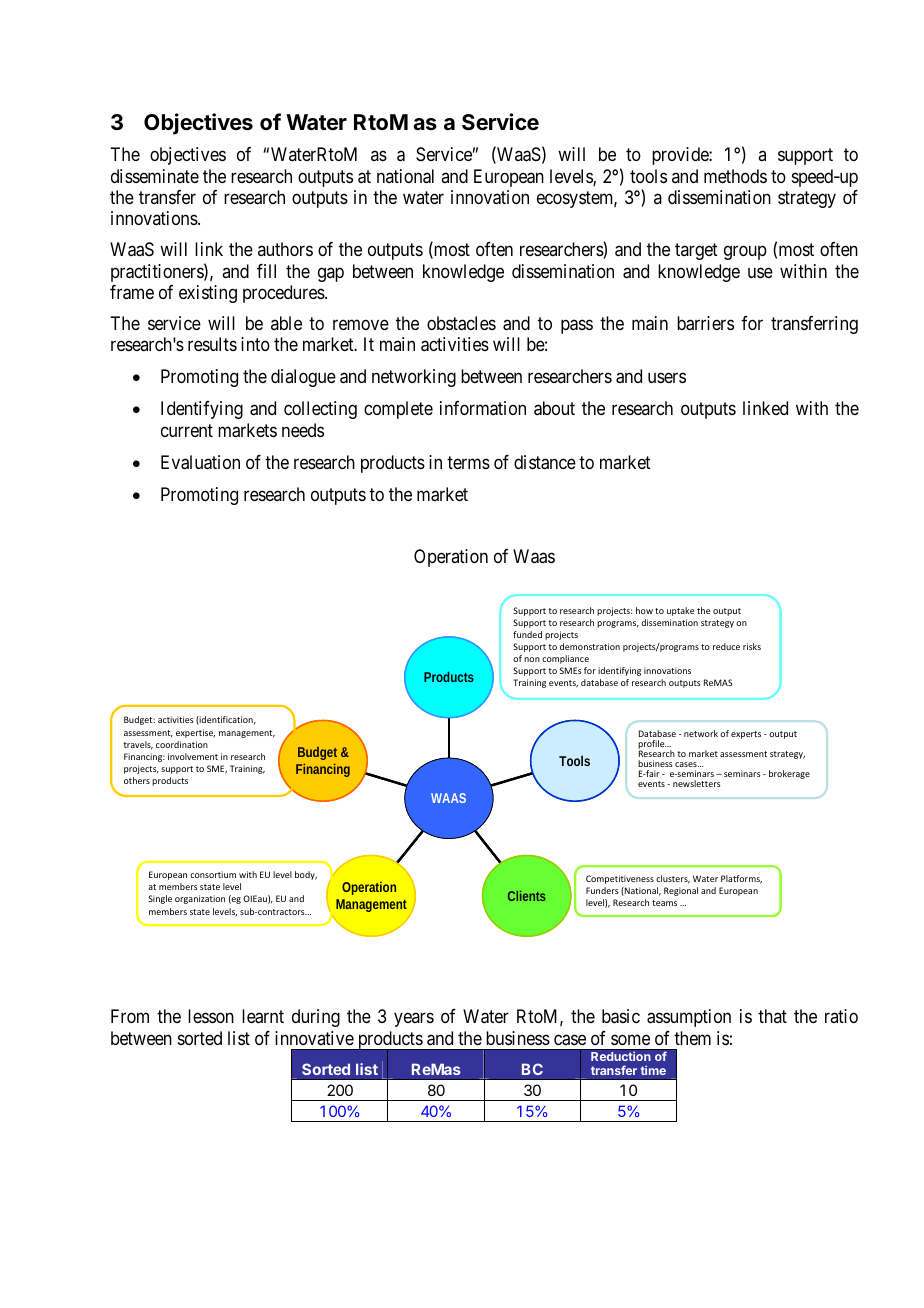 Image resolution: width=924 pixels, height=1308 pixels. I want to click on disseminate, so click(155, 176).
